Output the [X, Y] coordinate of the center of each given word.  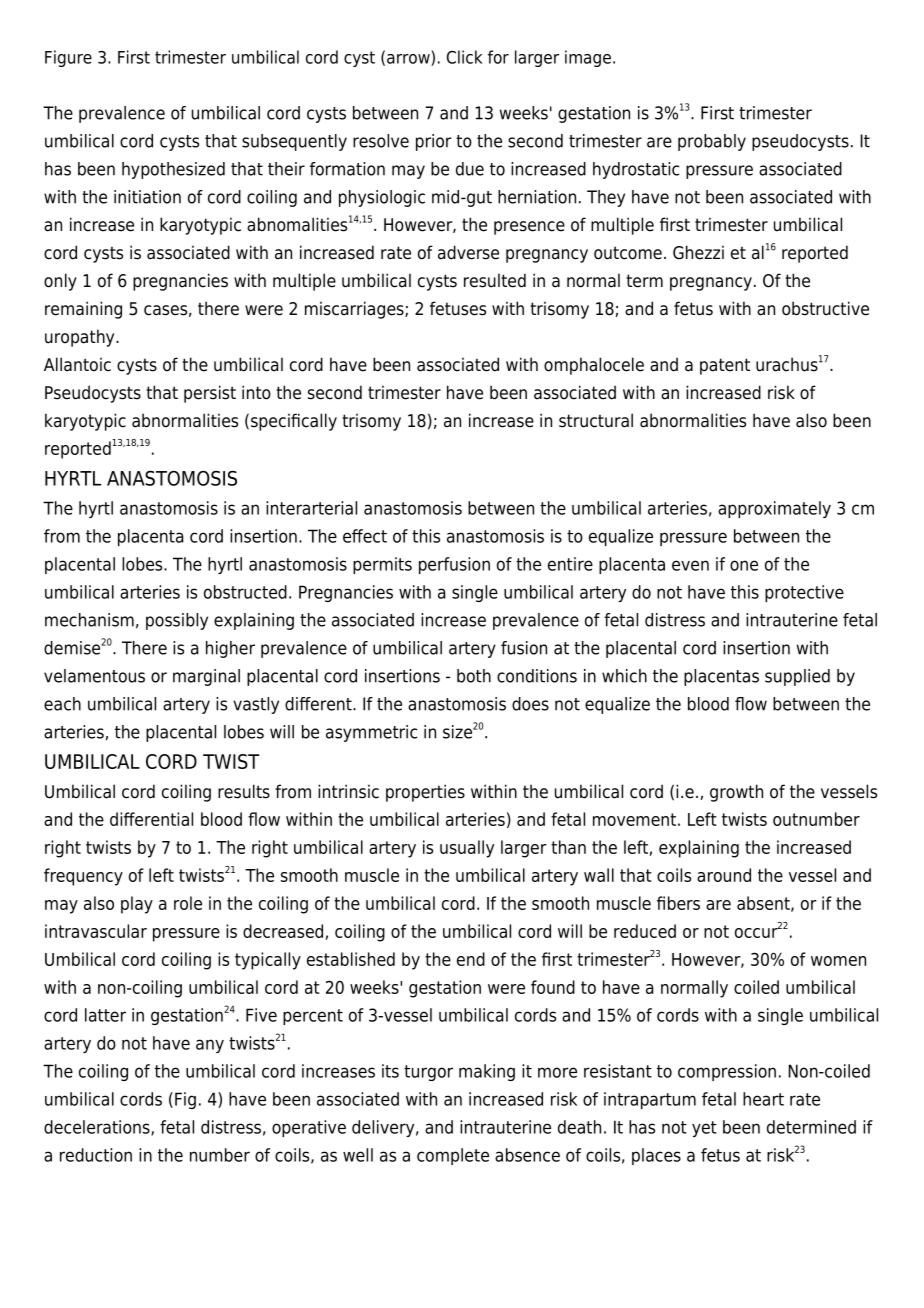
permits [382, 565]
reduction [96, 1155]
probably [712, 142]
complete [453, 1156]
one [744, 565]
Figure [68, 58]
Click [464, 57]
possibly [177, 621]
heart [763, 1099]
